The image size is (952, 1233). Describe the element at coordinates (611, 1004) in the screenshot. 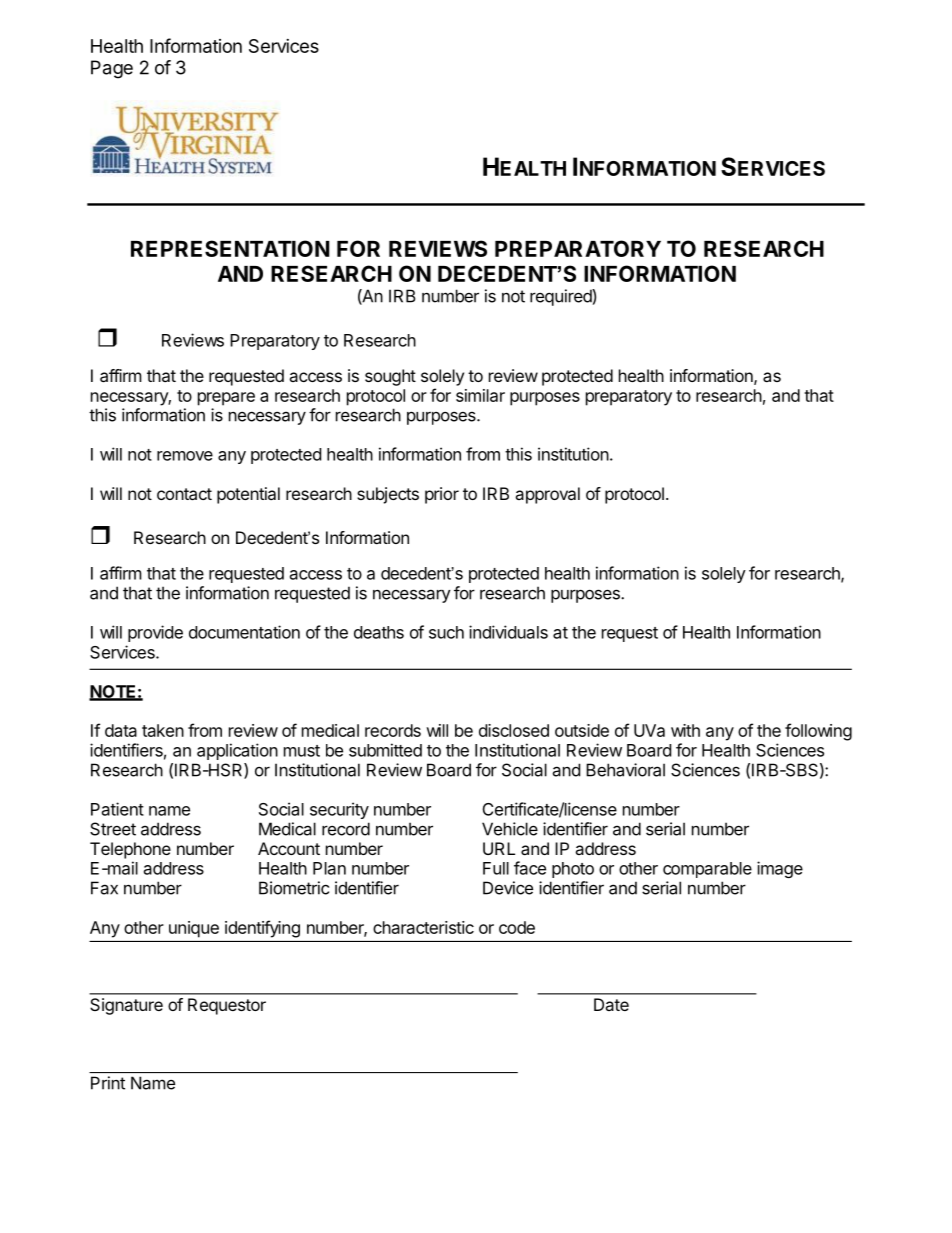

I see `Date` at that location.
